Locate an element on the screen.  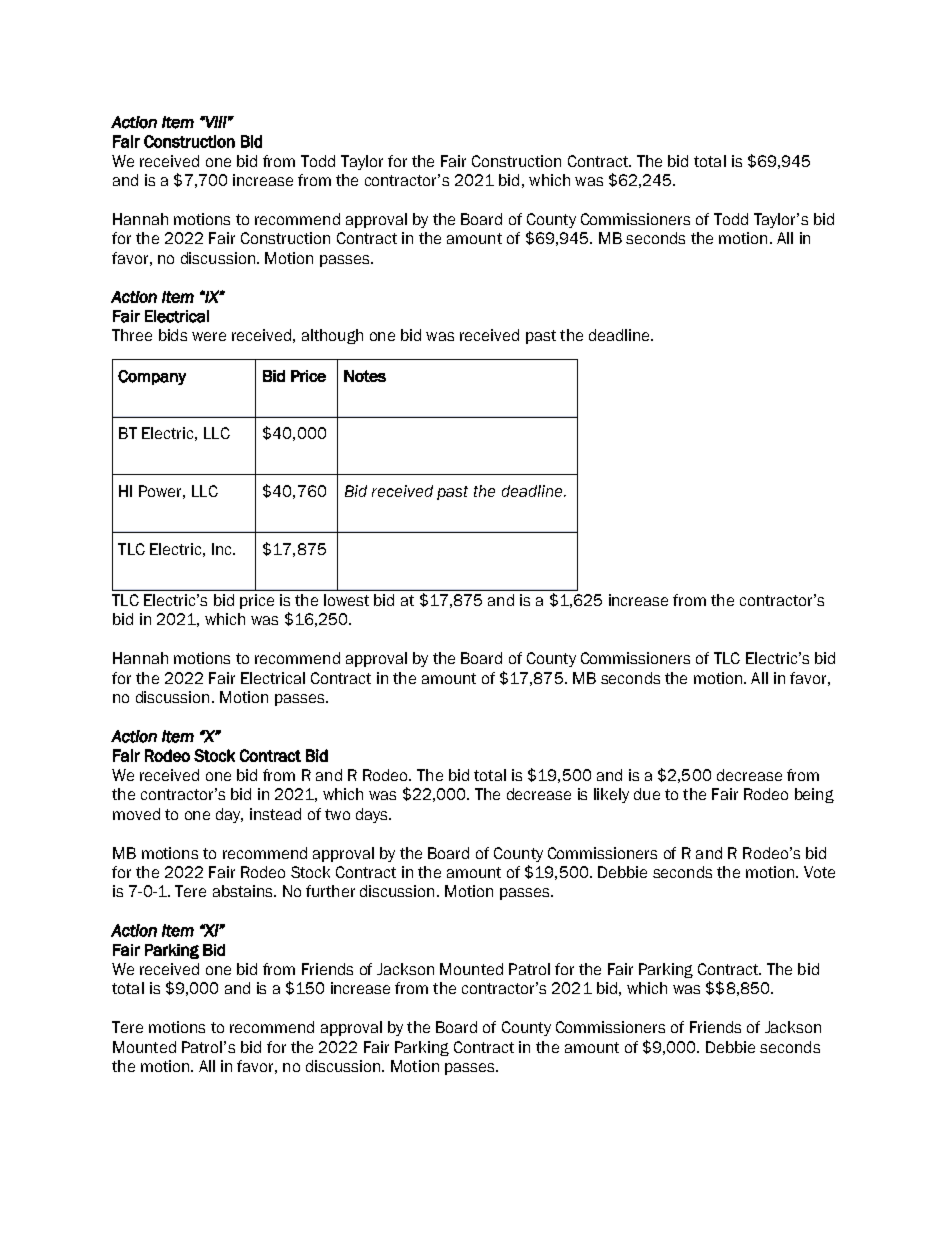
Notes is located at coordinates (365, 376).
